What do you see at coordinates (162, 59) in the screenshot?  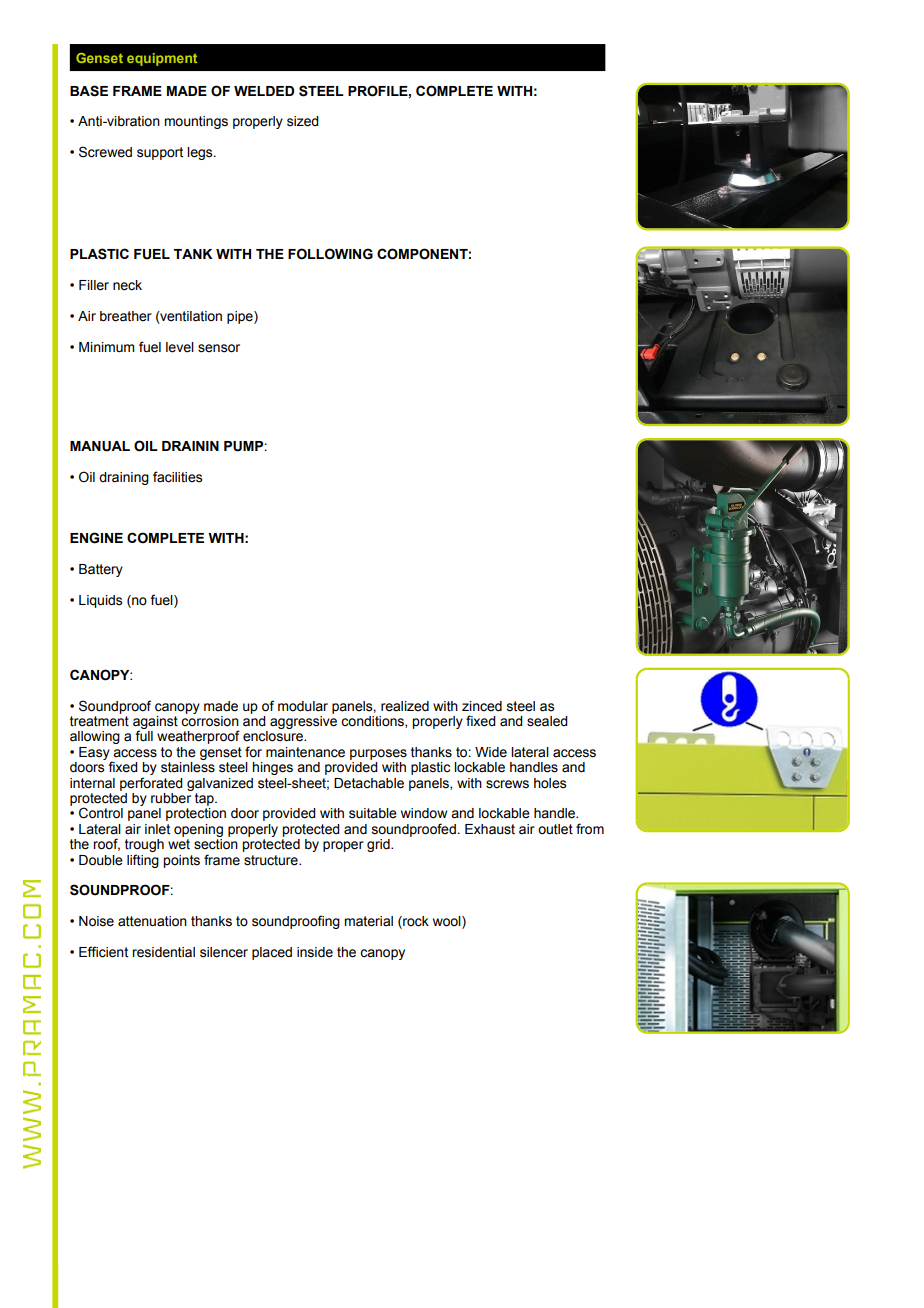 I see `equipment` at bounding box center [162, 59].
